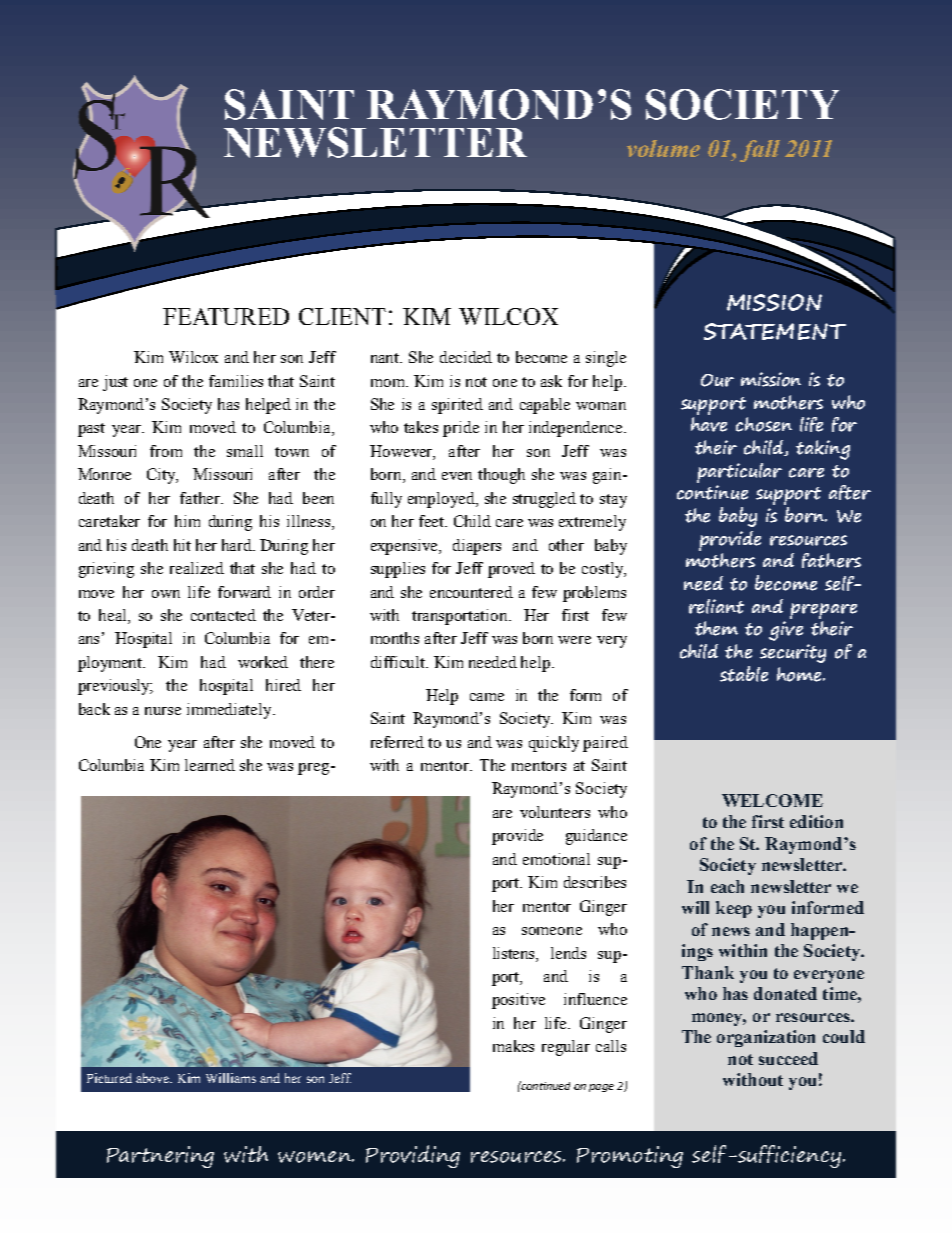 Image resolution: width=952 pixels, height=1233 pixels. What do you see at coordinates (663, 148) in the screenshot?
I see `volume` at bounding box center [663, 148].
